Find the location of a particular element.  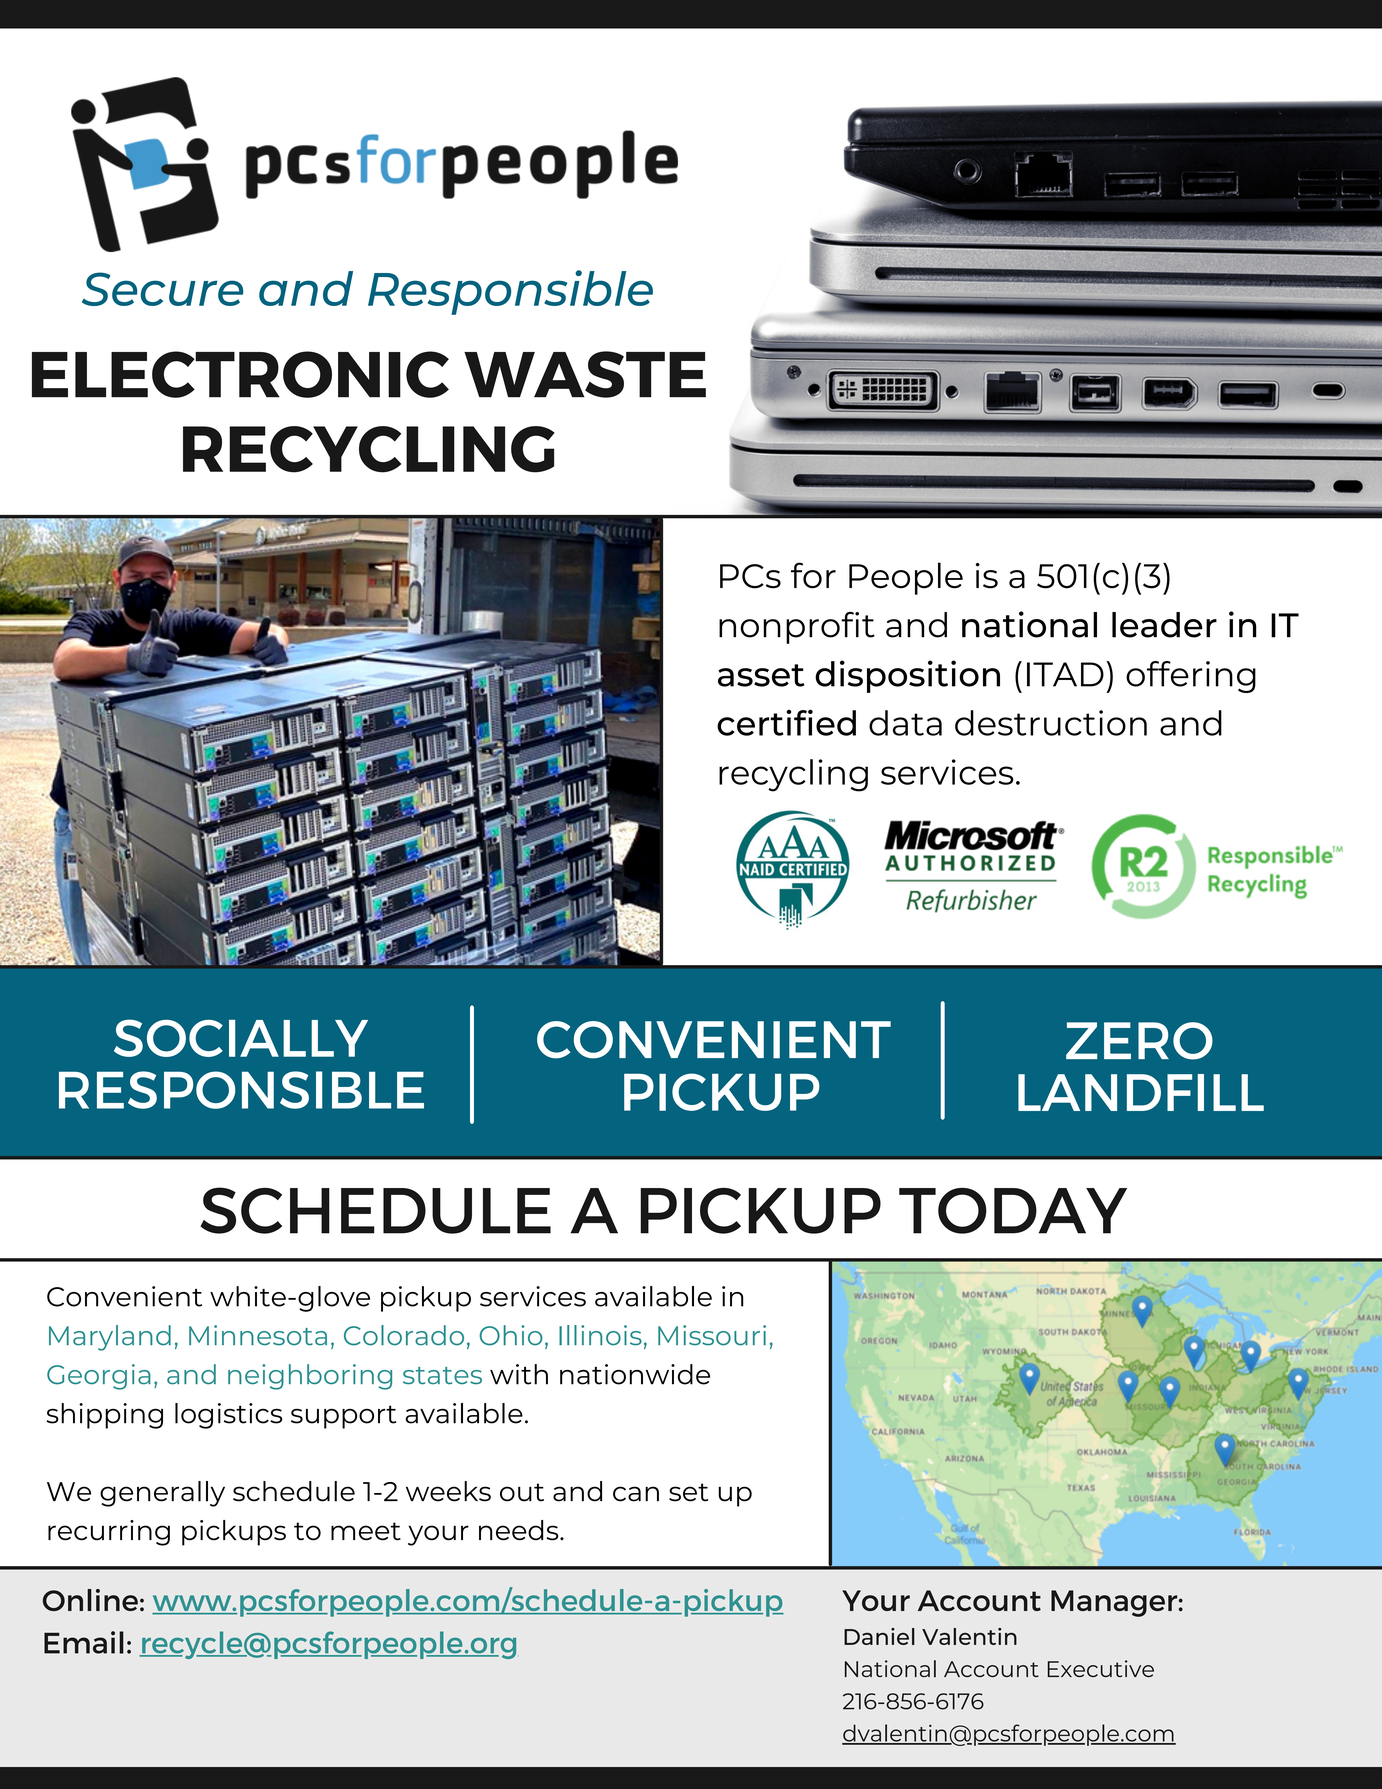

WASTE is located at coordinates (585, 374).
